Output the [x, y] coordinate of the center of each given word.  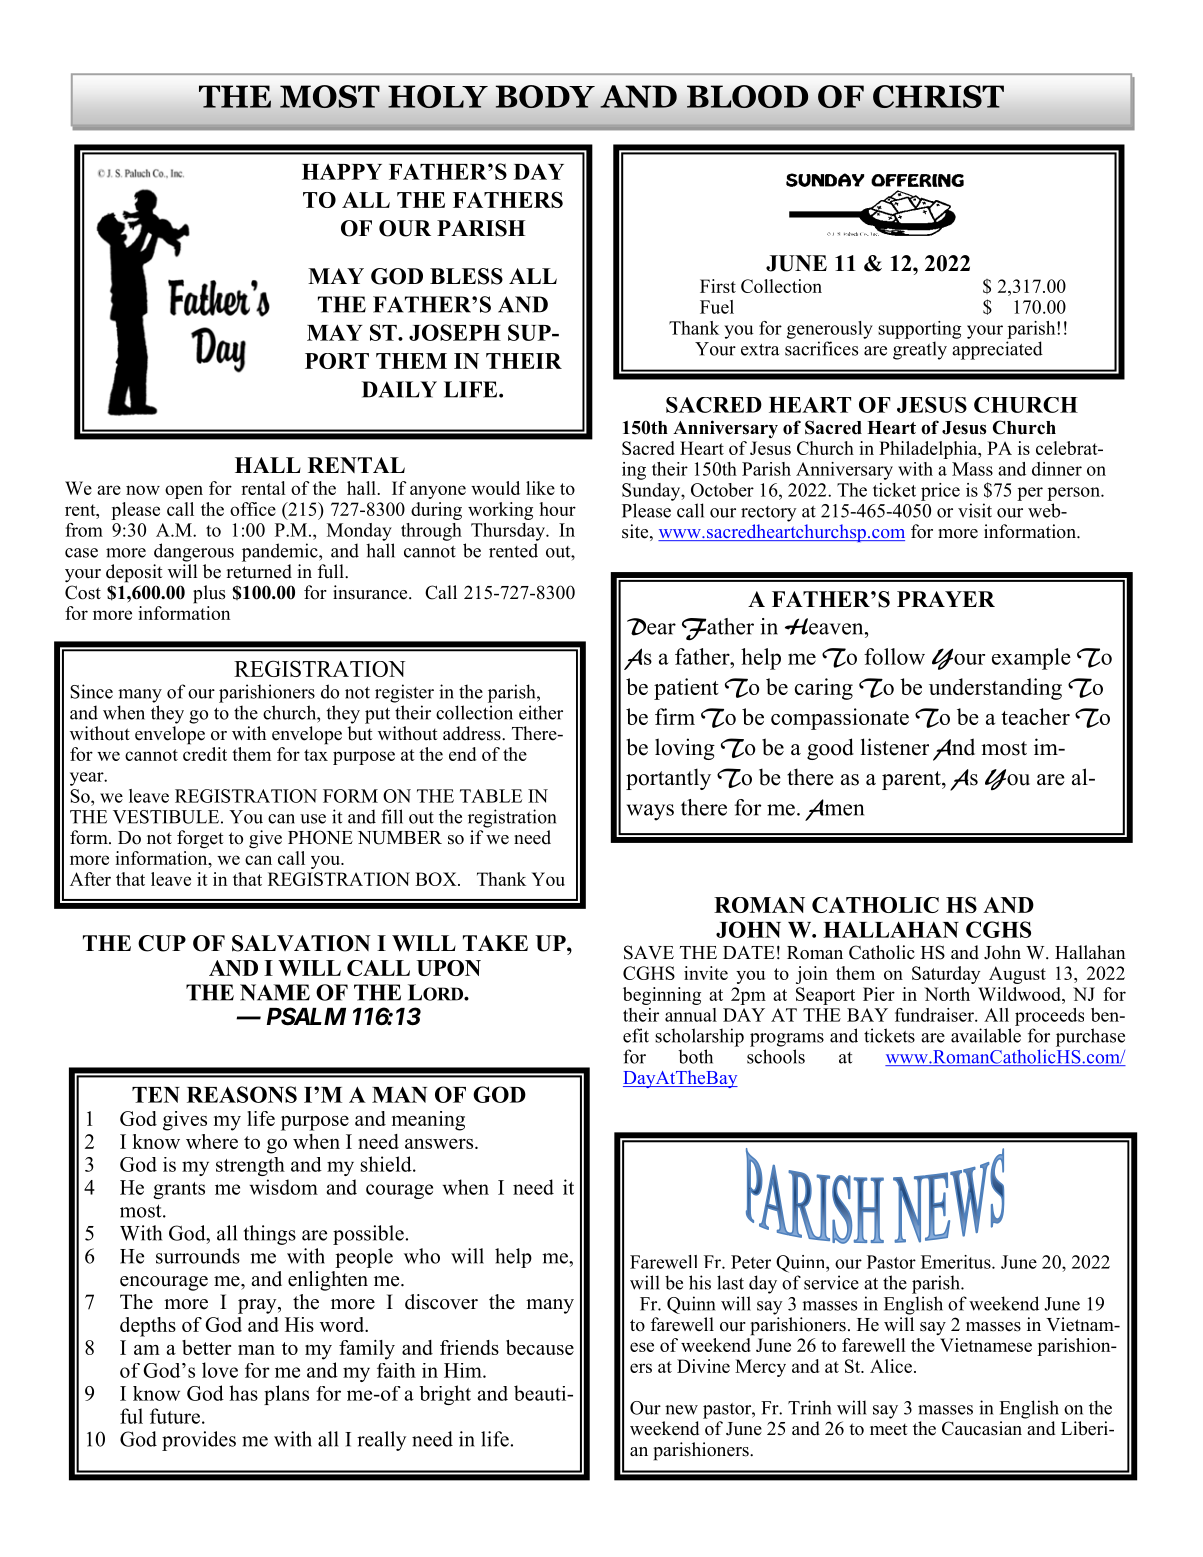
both [695, 1056]
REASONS [242, 1094]
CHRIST [938, 96]
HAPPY [342, 172]
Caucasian [982, 1428]
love [220, 1370]
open [184, 492]
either [541, 712]
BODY [545, 96]
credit [205, 752]
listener [895, 747]
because [540, 1347]
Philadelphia [929, 450]
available [986, 1035]
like [540, 488]
